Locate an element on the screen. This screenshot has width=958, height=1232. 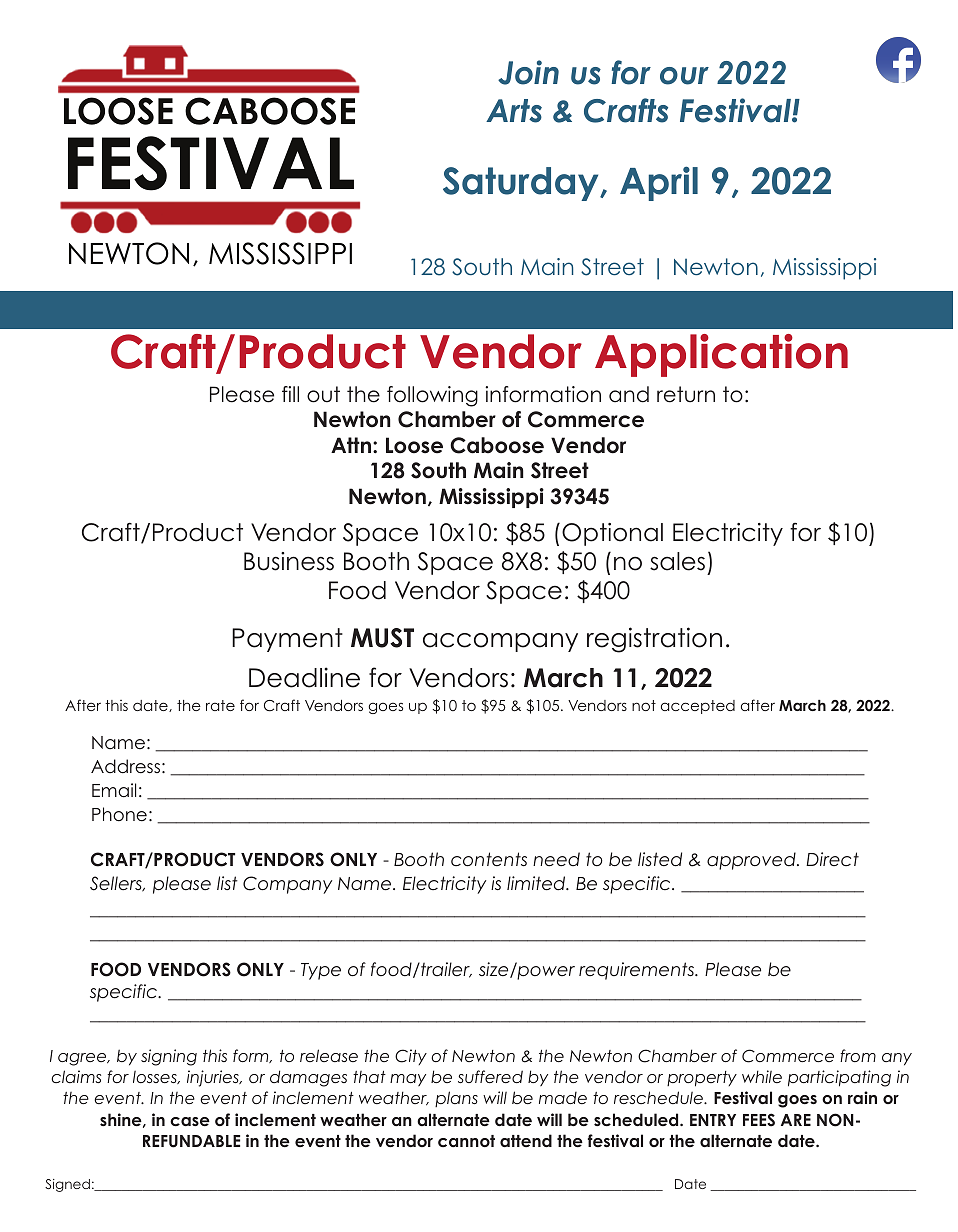
sales is located at coordinates (677, 561).
